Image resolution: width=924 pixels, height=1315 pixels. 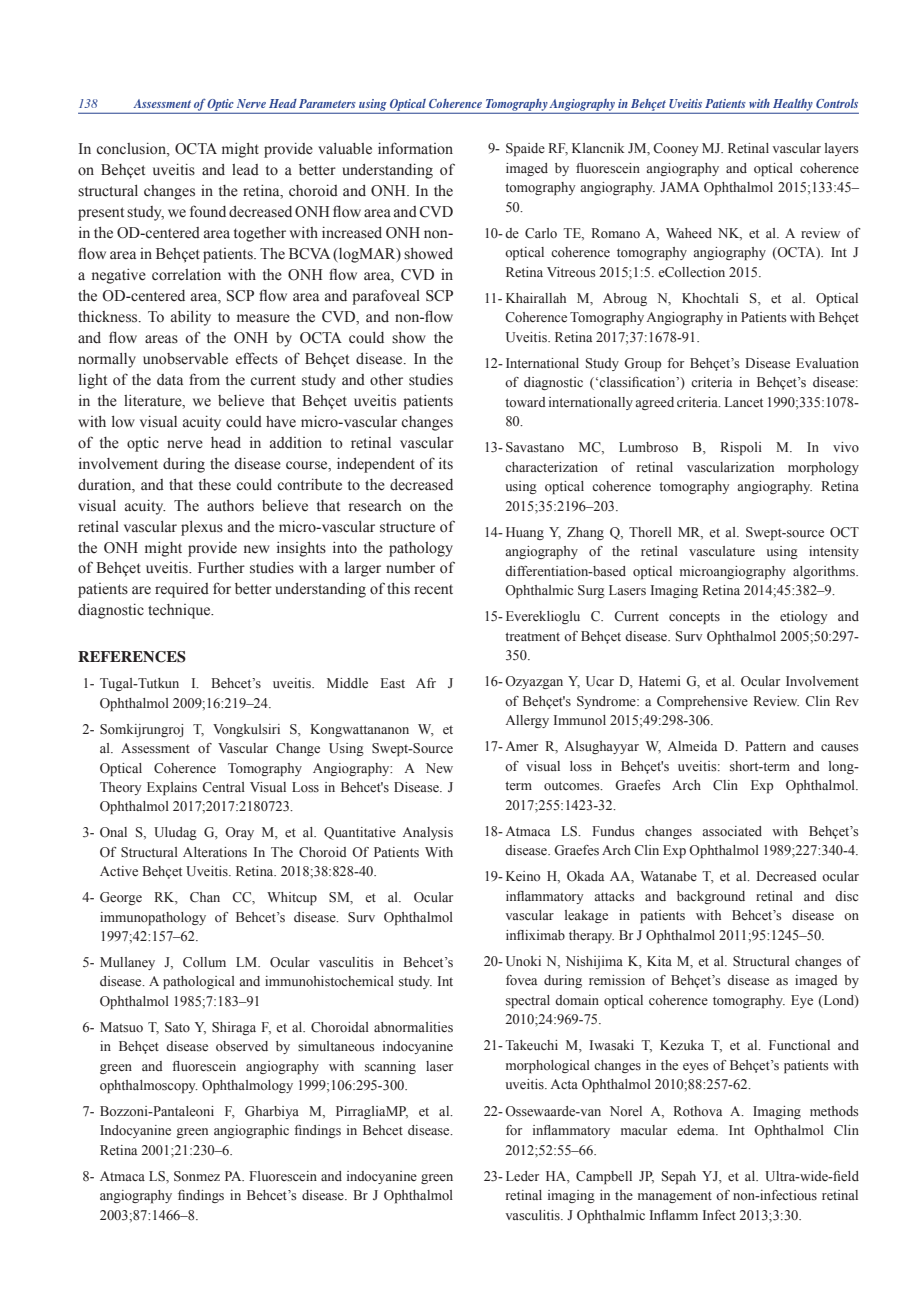 What do you see at coordinates (604, 1178) in the screenshot?
I see `Campbell` at bounding box center [604, 1178].
